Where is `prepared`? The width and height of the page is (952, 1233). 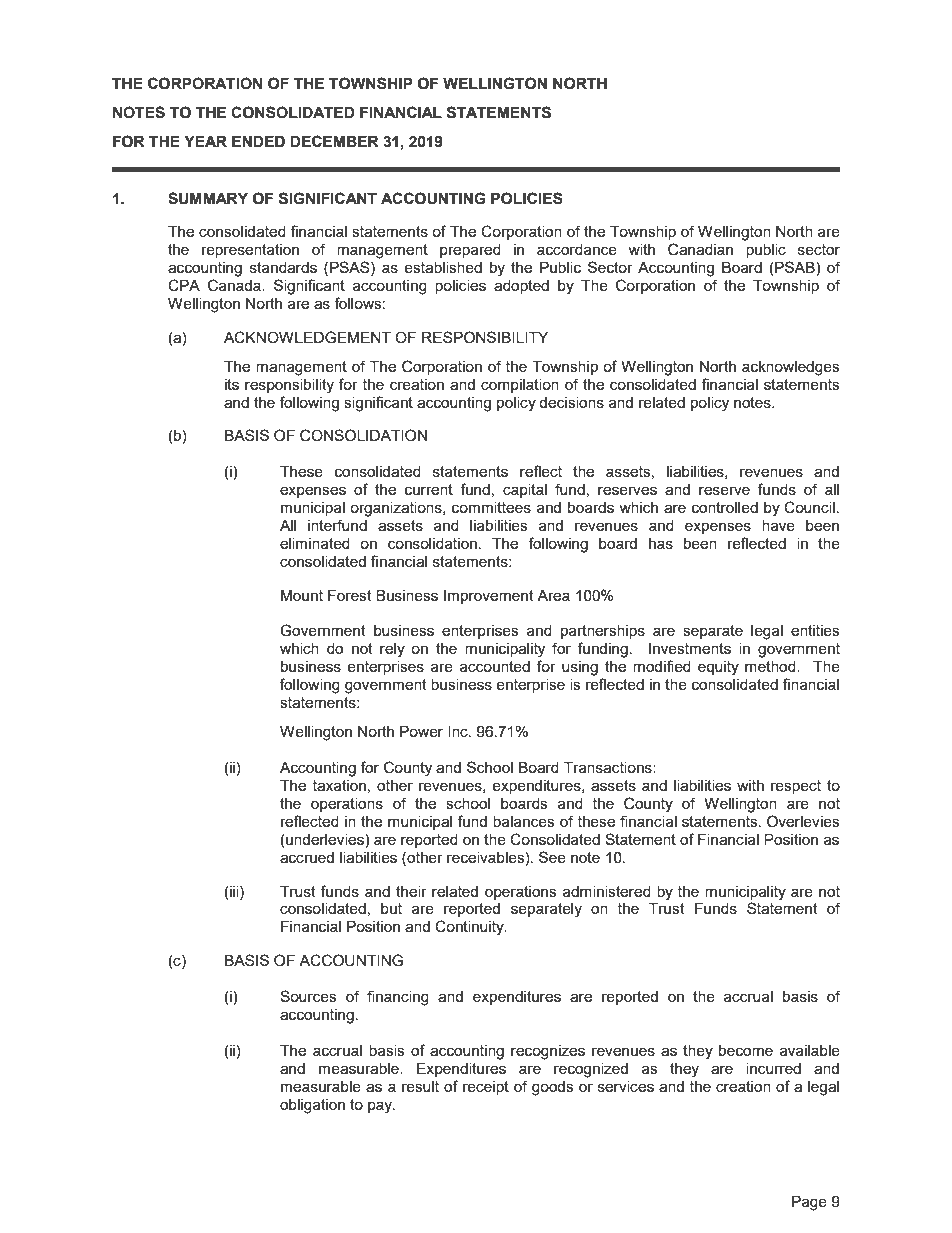 prepared is located at coordinates (470, 251).
